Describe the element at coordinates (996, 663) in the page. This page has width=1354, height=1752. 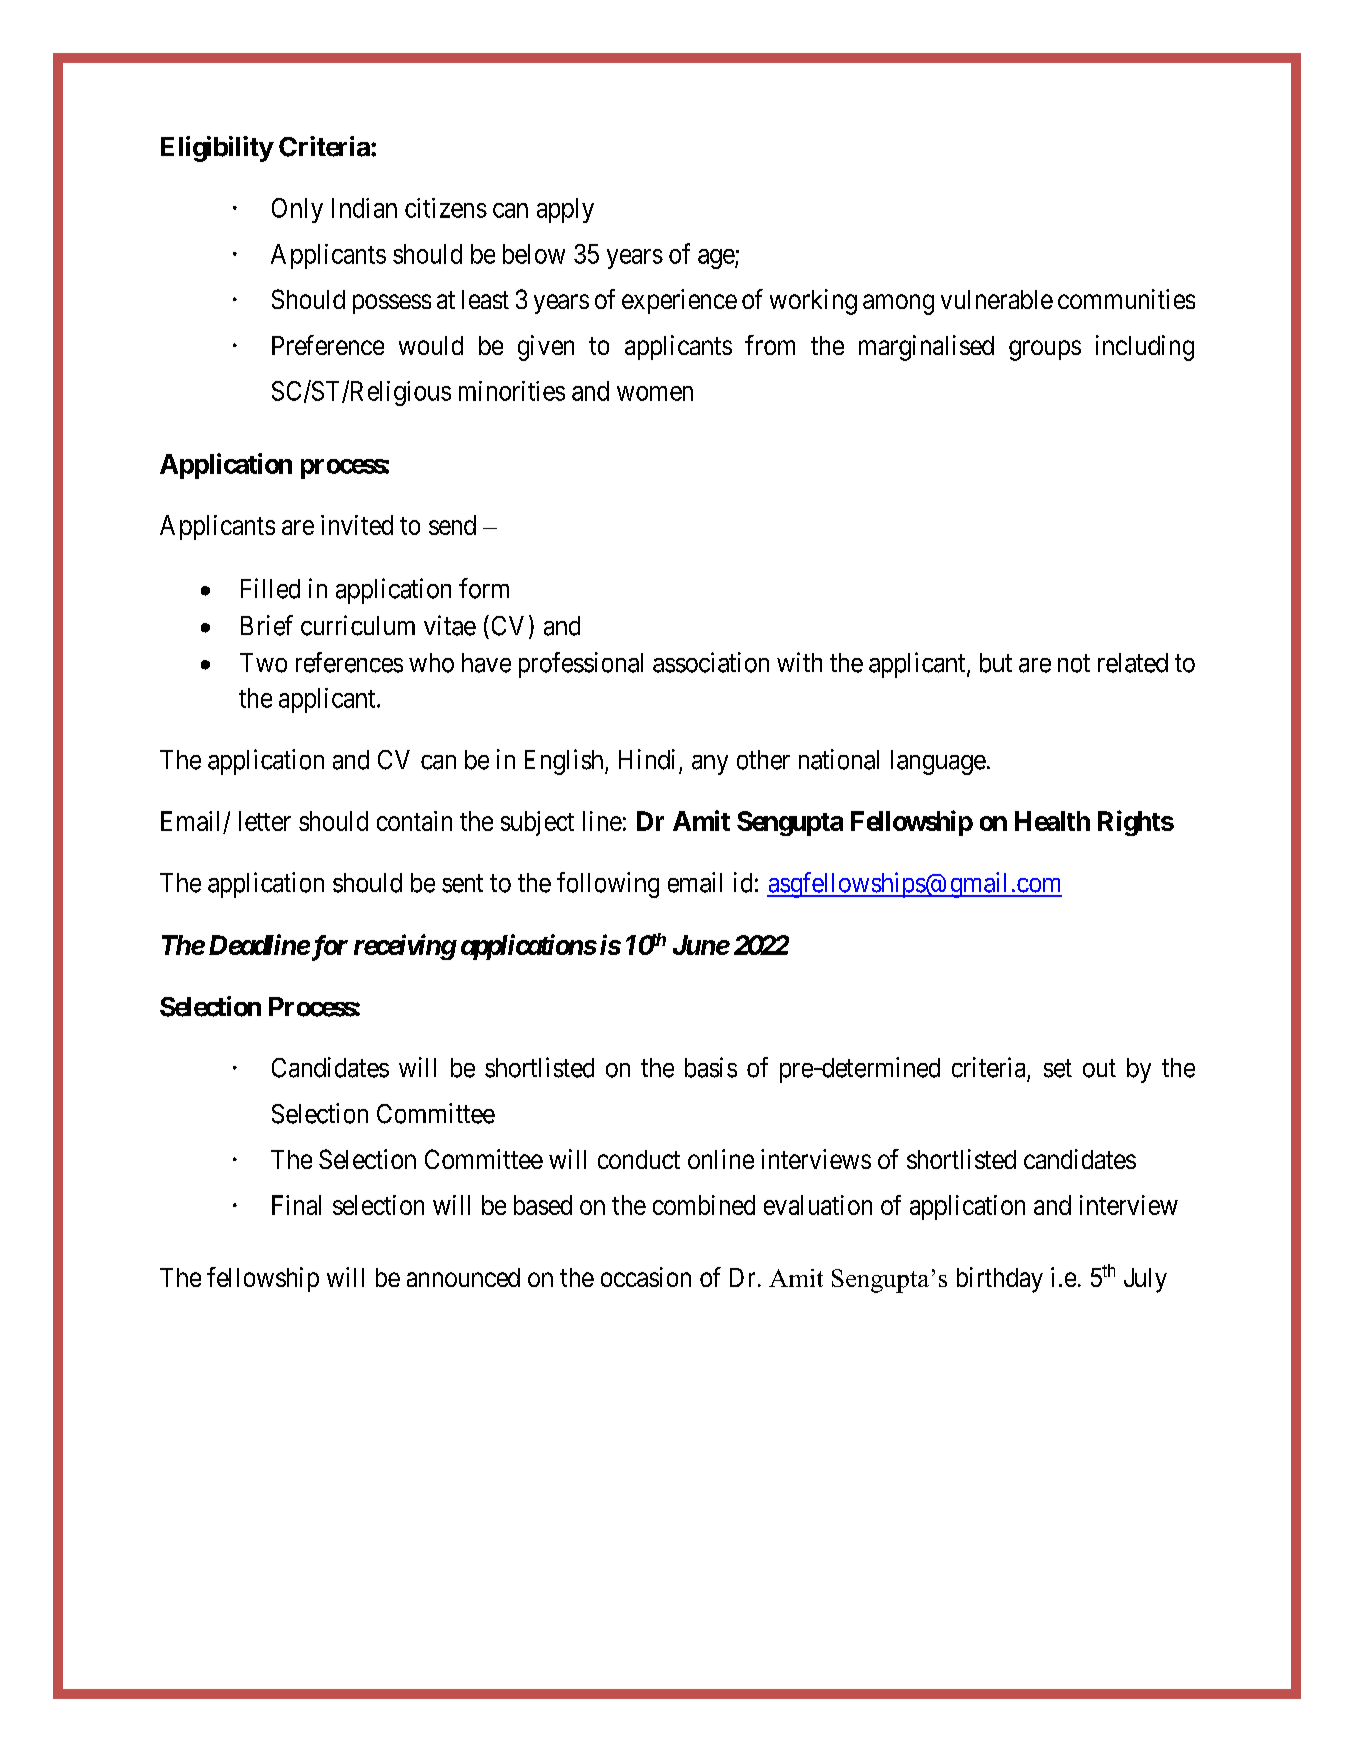
I see `but` at that location.
